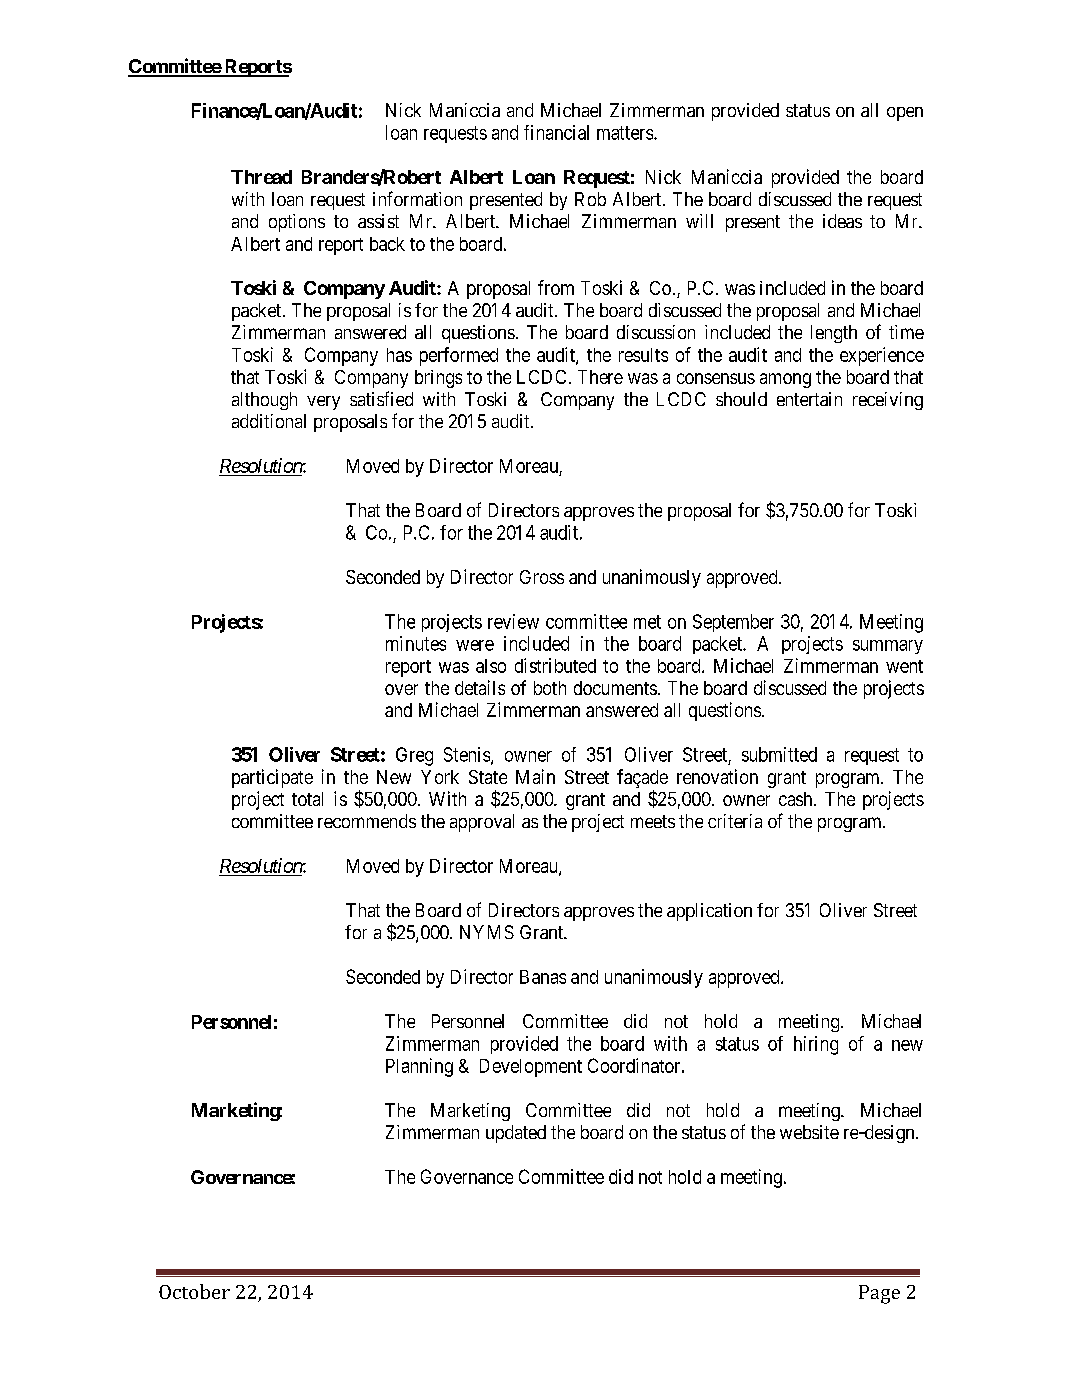 The height and width of the screenshot is (1391, 1075). Describe the element at coordinates (261, 177) in the screenshot. I see `Thread` at that location.
